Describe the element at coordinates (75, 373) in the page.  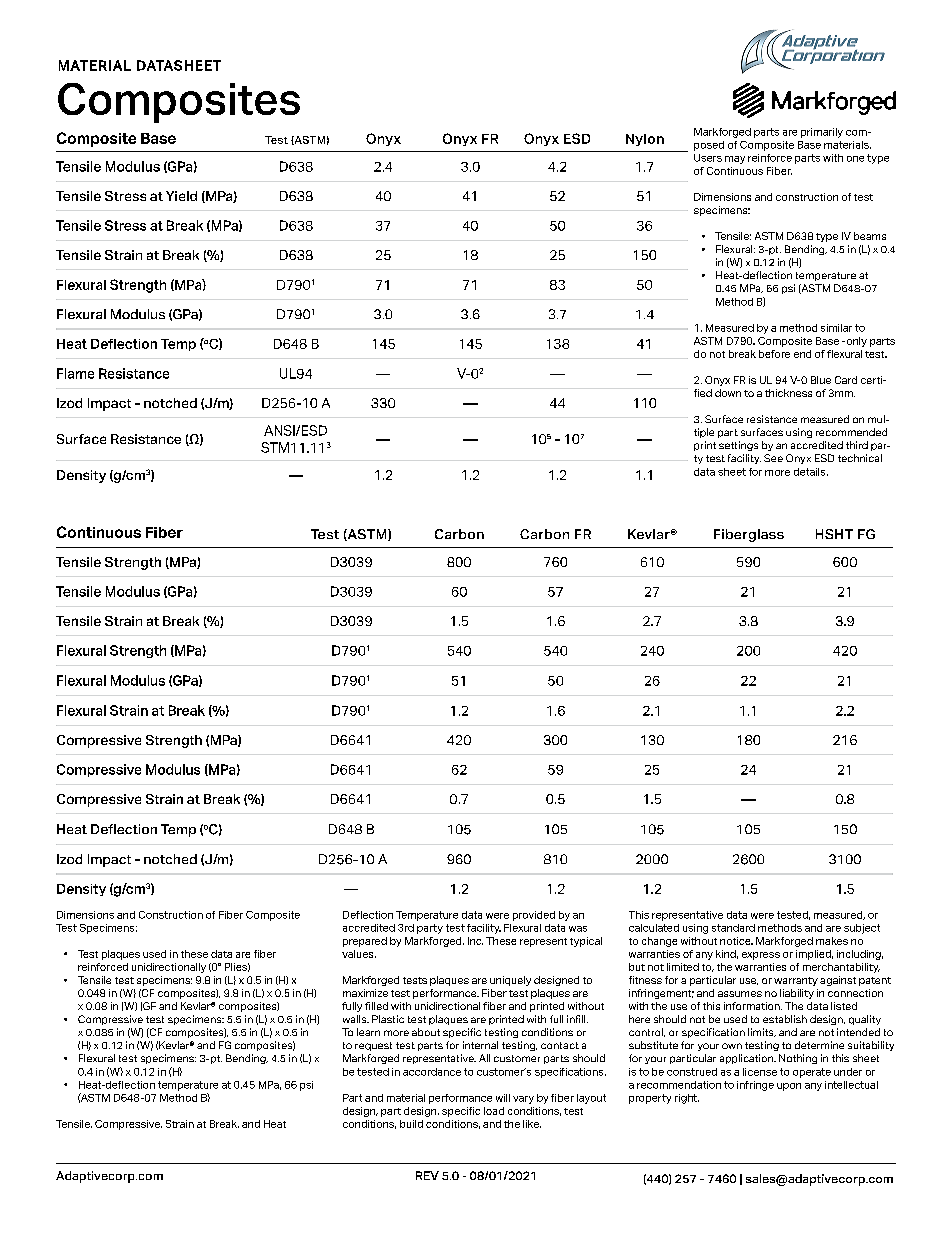
I see `Flame` at that location.
